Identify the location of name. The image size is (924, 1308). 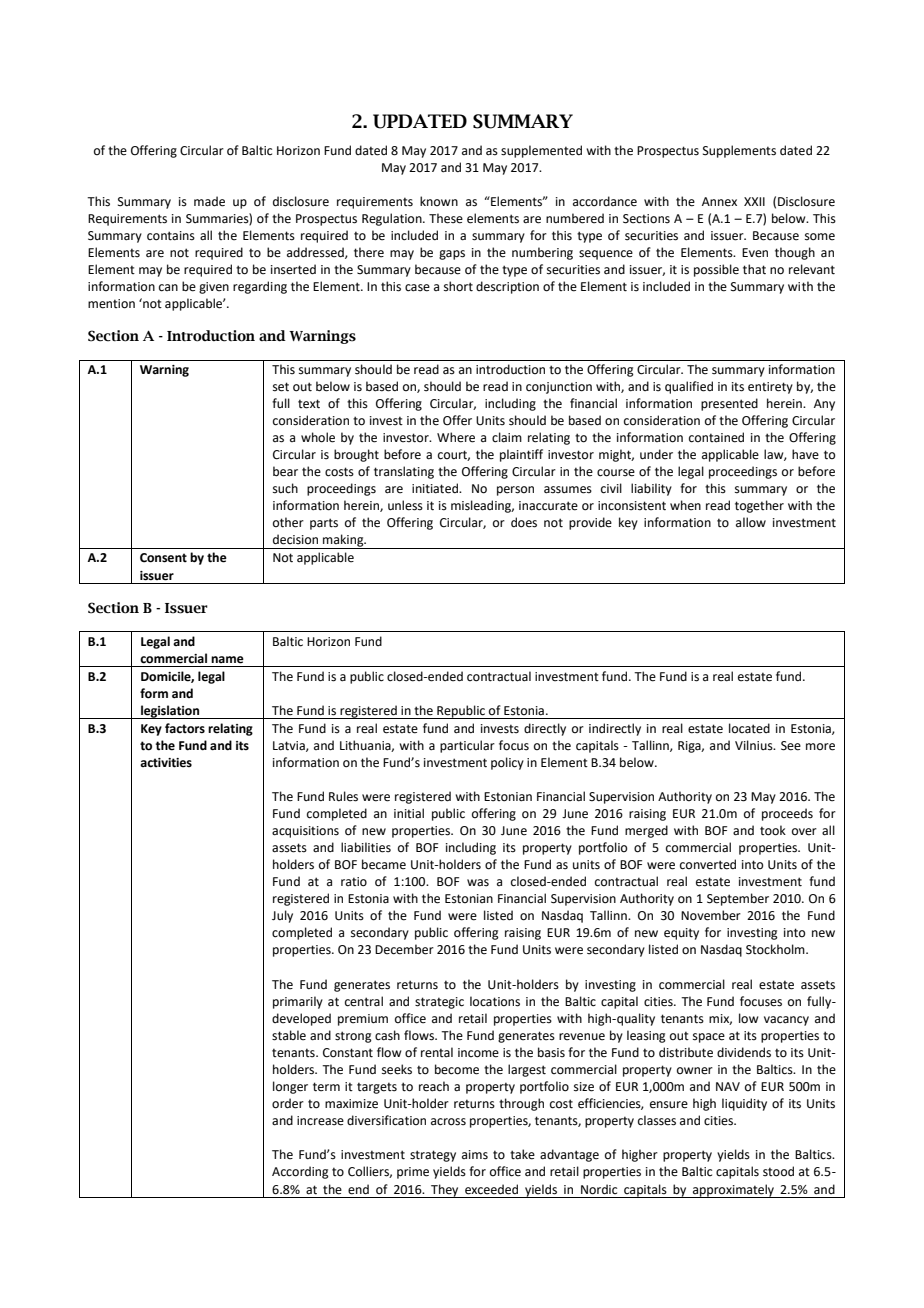
(227, 660).
